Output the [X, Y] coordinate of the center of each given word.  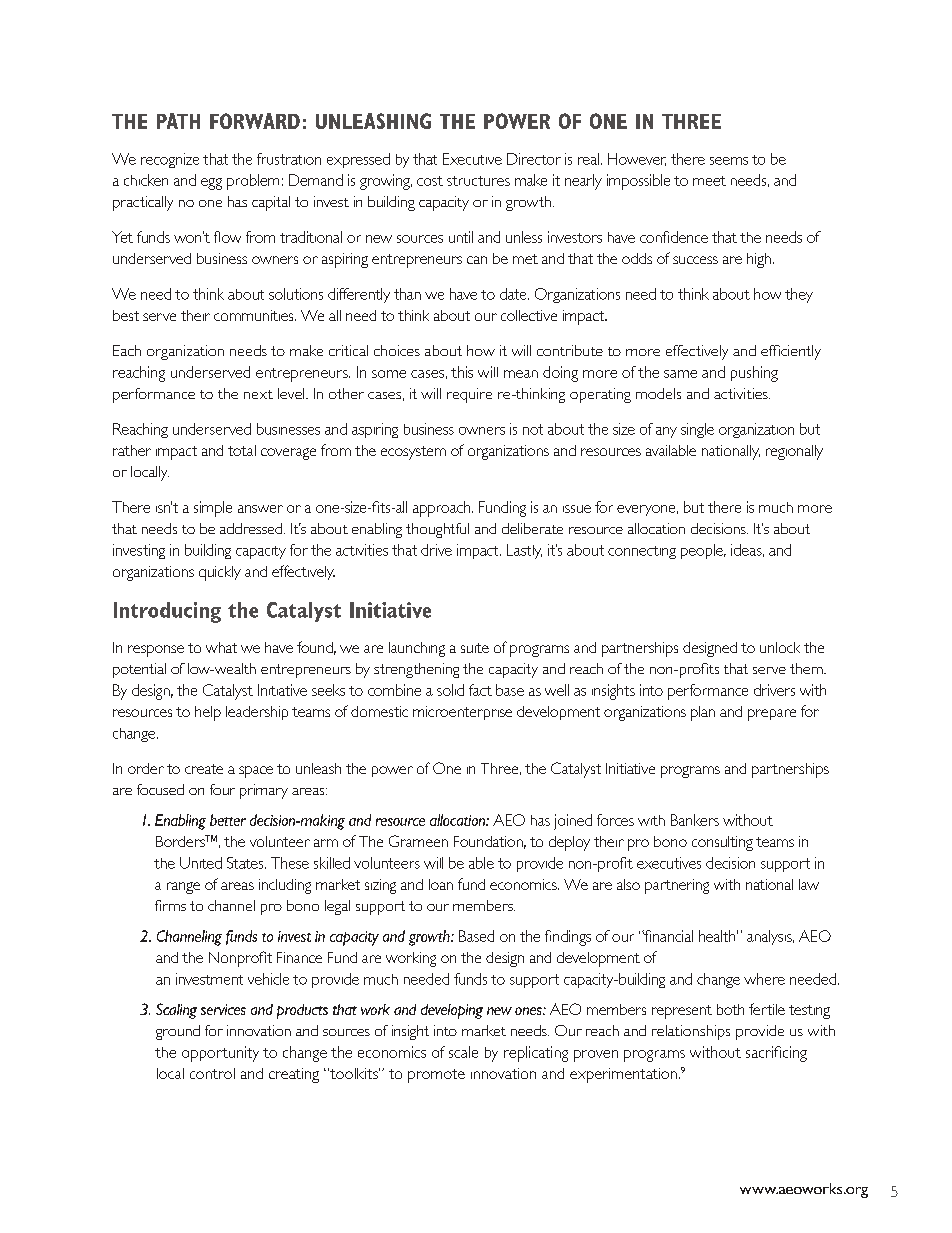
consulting [722, 843]
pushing [754, 374]
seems [729, 161]
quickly [220, 573]
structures [478, 181]
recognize [170, 160]
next [258, 394]
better [228, 820]
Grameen [418, 841]
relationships [691, 1032]
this [462, 372]
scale [463, 1052]
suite [475, 648]
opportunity [220, 1054]
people [703, 551]
